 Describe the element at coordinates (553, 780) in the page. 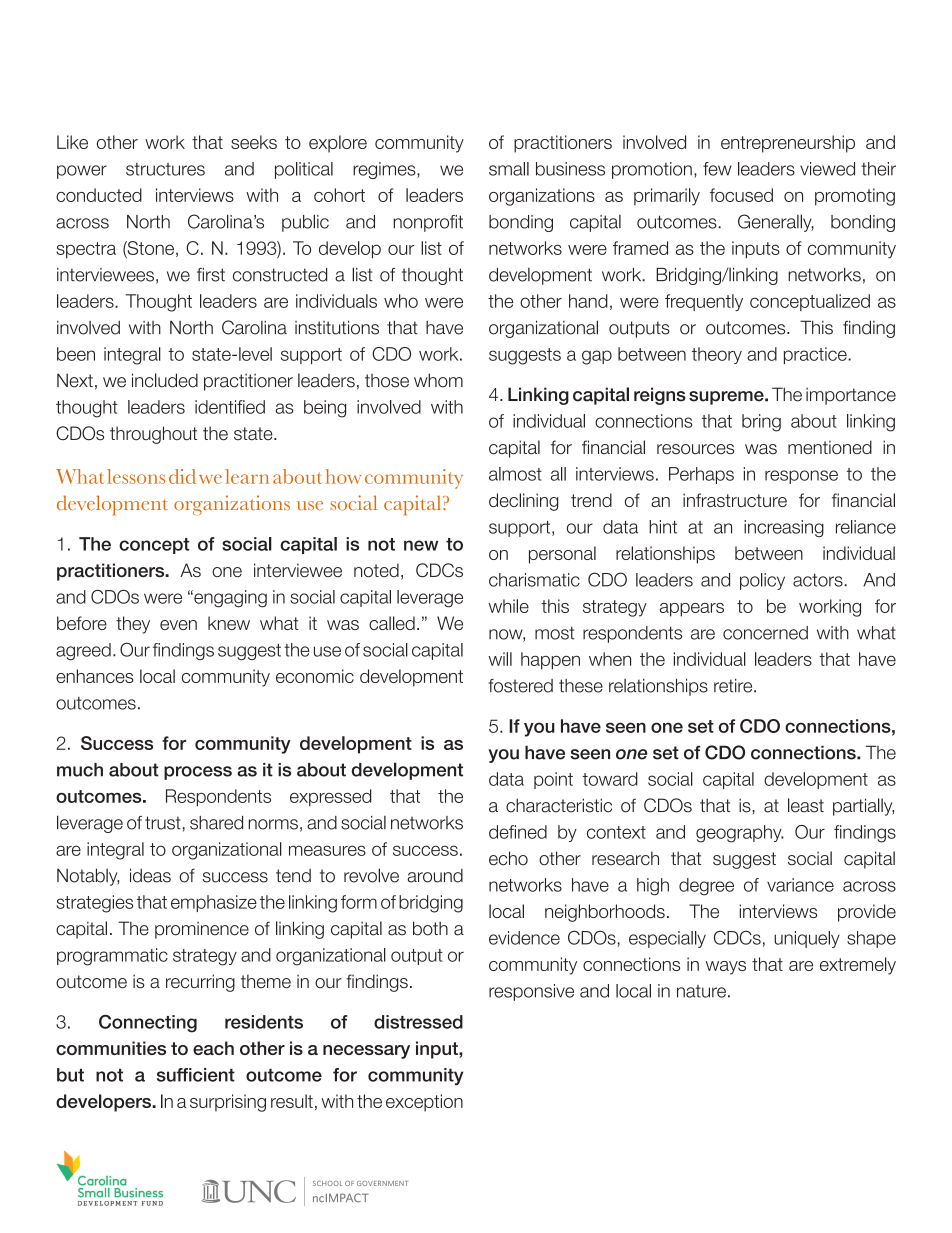

I see `point` at that location.
